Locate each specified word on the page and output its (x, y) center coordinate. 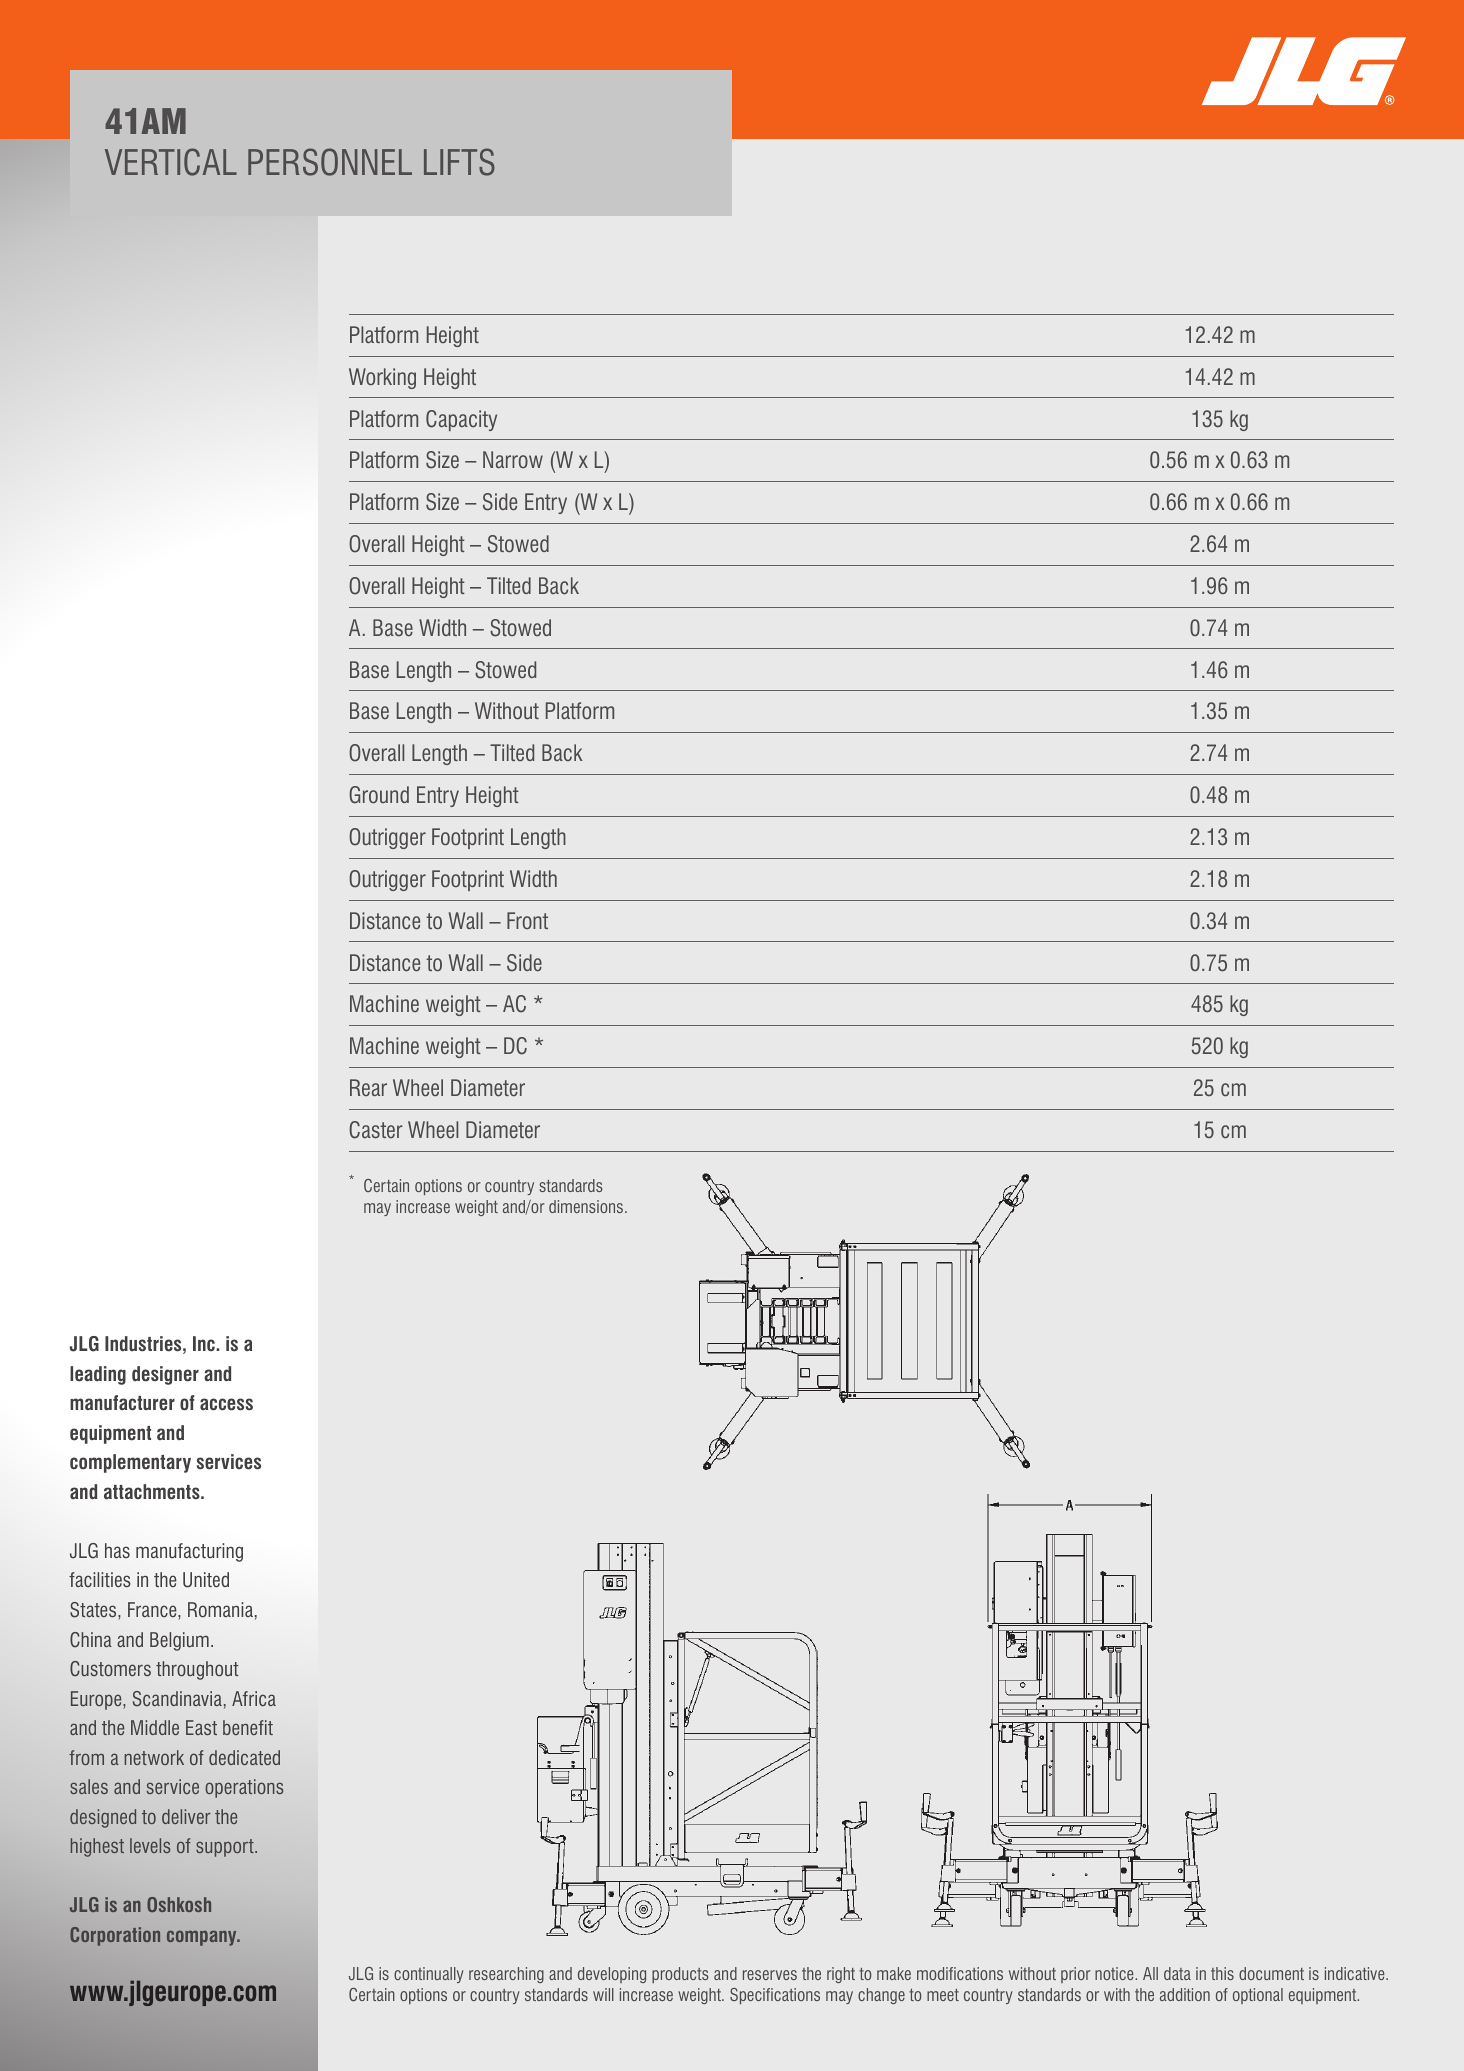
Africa (254, 1698)
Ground (379, 795)
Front (527, 920)
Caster (376, 1130)
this (1222, 1973)
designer (165, 1375)
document (1271, 1973)
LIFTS (459, 162)
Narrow (513, 459)
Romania (220, 1609)
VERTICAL (171, 162)
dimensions (587, 1206)
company (203, 1938)
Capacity (461, 420)
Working (382, 378)
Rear (368, 1087)
